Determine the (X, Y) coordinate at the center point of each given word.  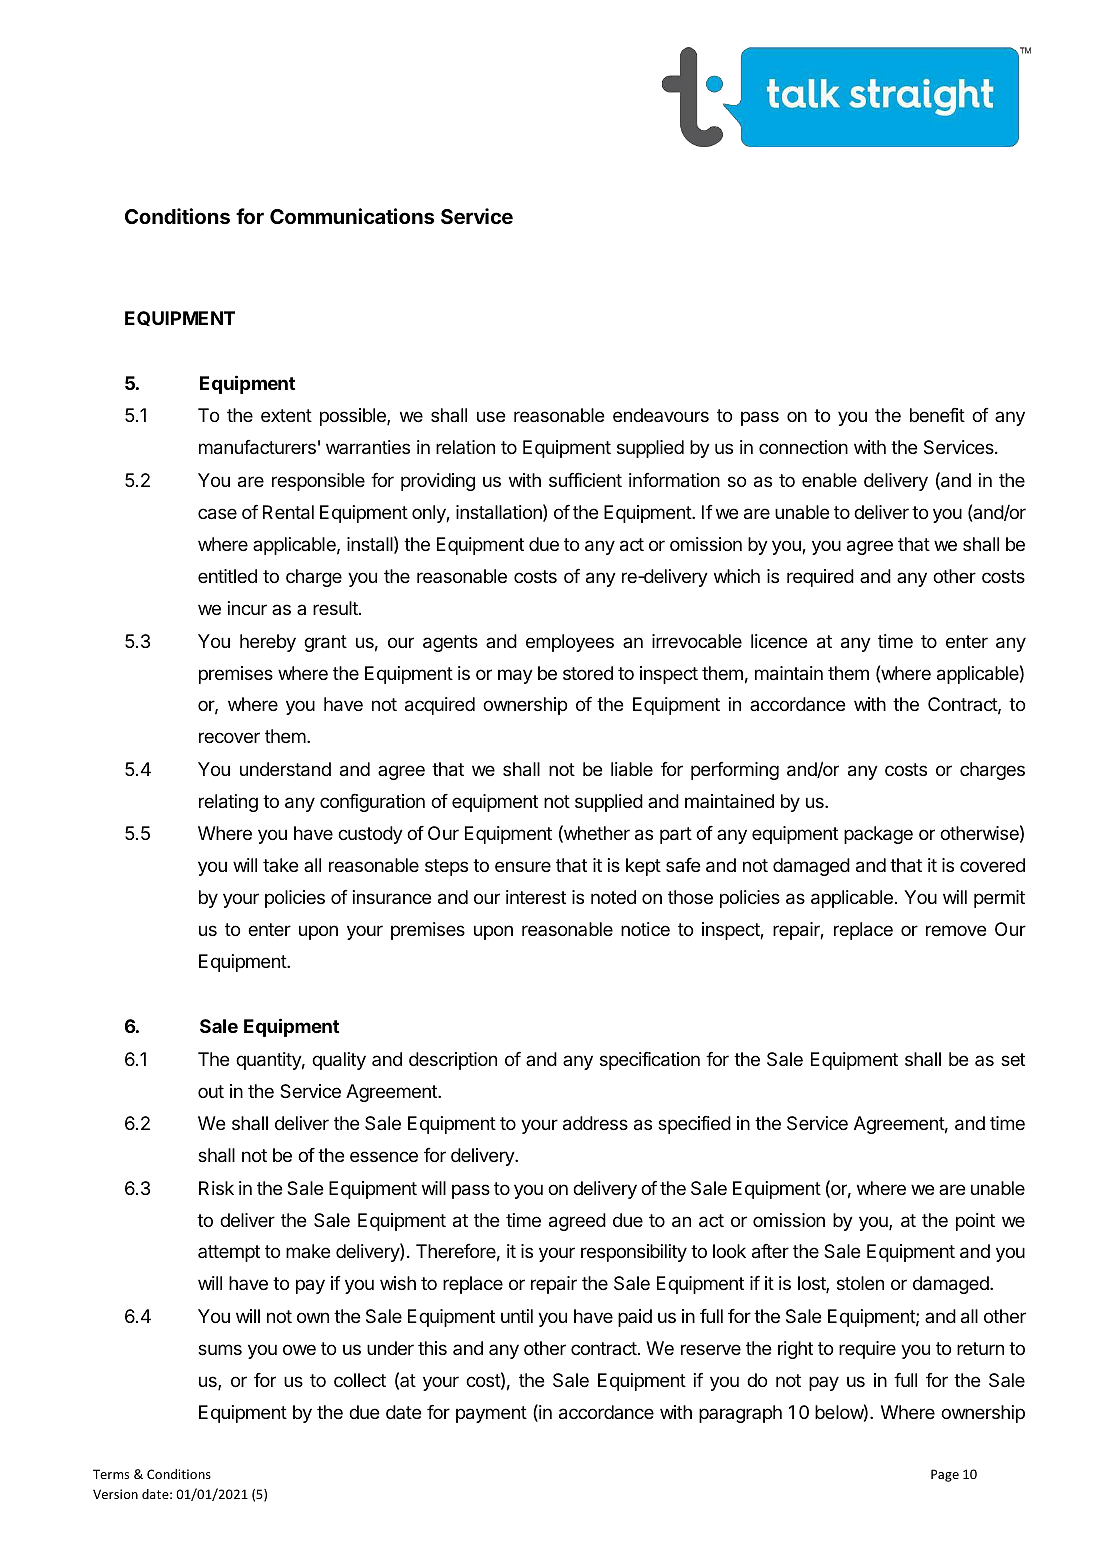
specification (650, 1060)
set (1013, 1059)
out (211, 1091)
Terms (111, 1474)
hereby (268, 643)
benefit (937, 414)
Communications (352, 216)
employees (570, 643)
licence (779, 641)
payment (491, 1414)
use (491, 416)
